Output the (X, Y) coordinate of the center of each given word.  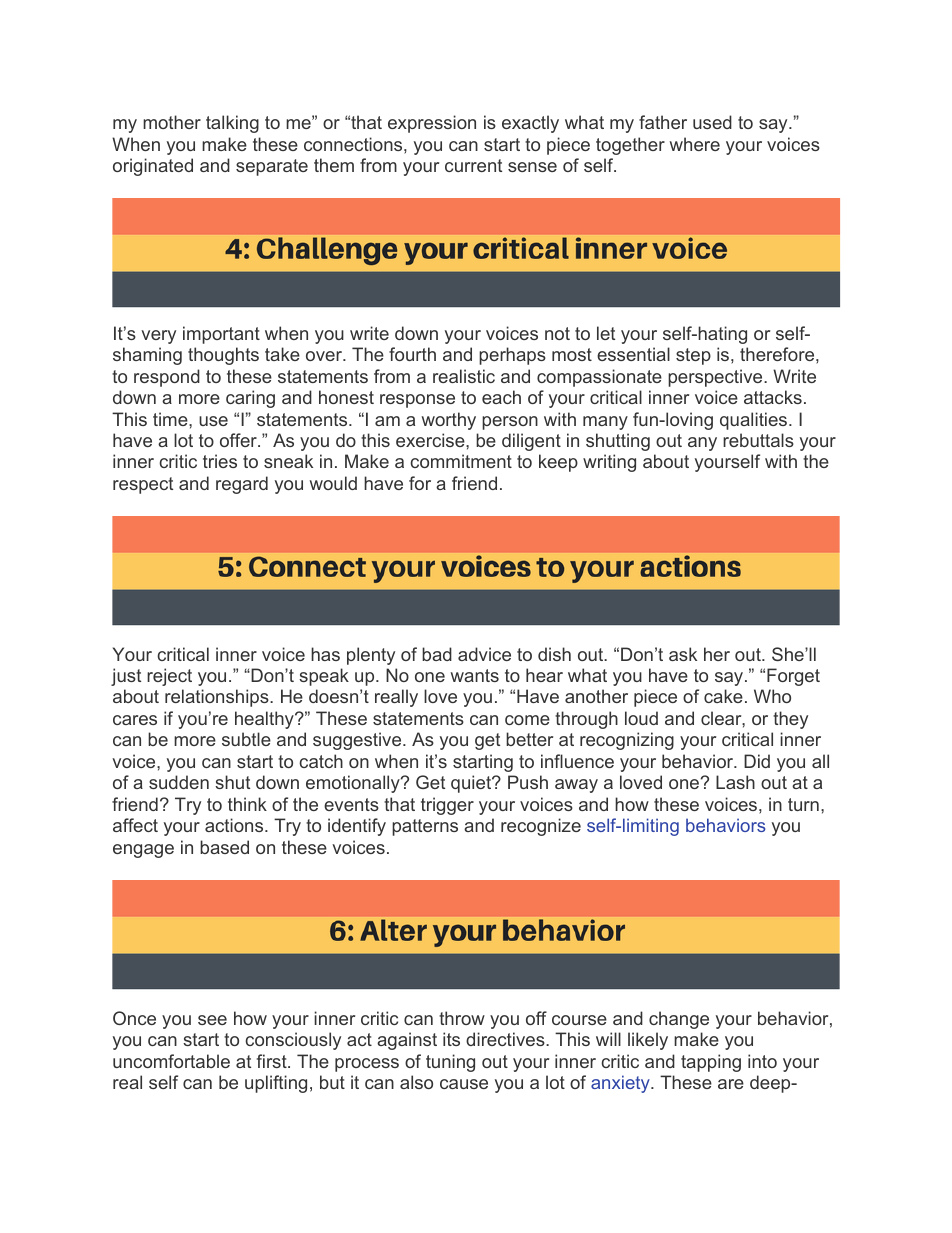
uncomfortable (171, 1061)
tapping (711, 1063)
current (473, 165)
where (695, 144)
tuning (450, 1063)
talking (232, 124)
